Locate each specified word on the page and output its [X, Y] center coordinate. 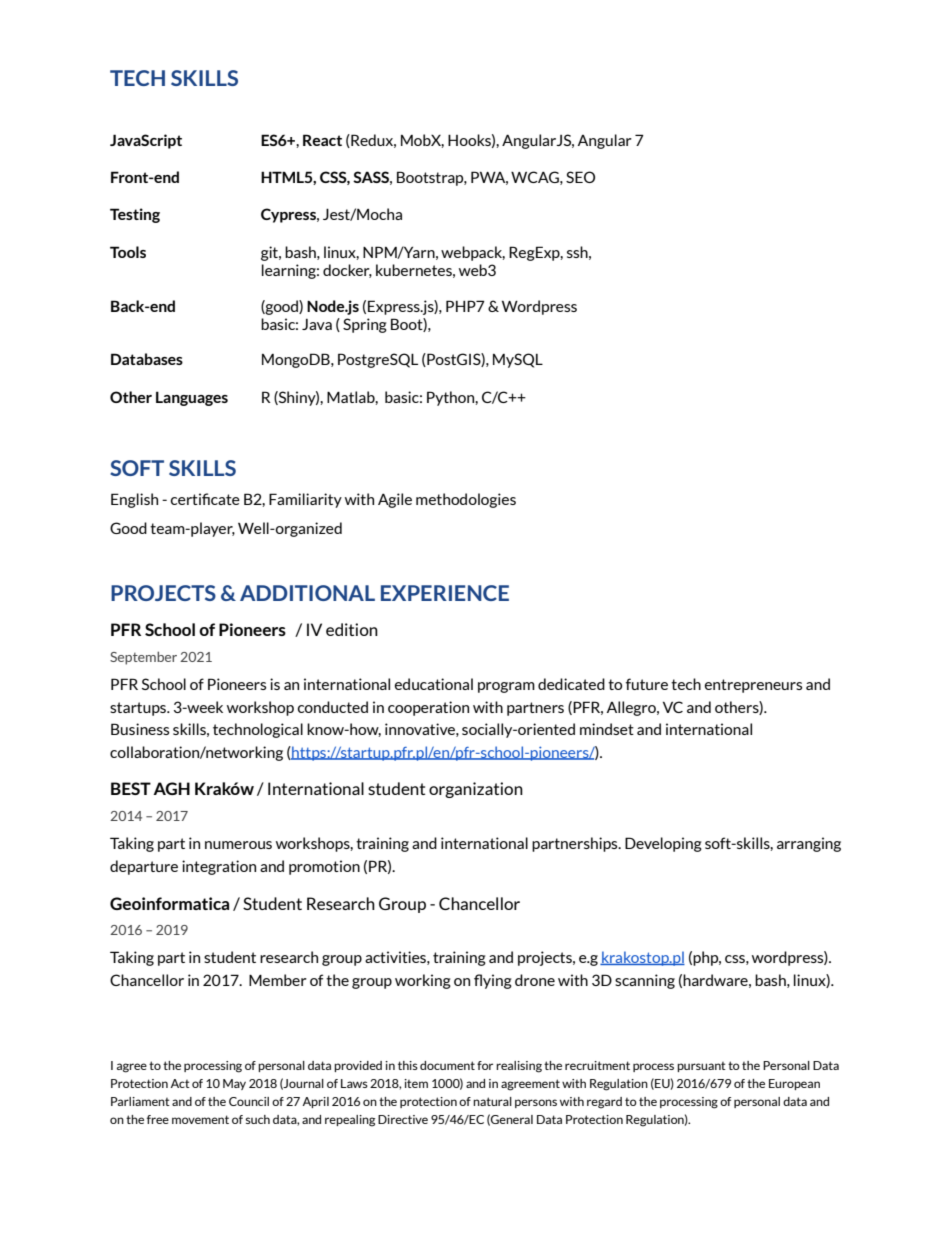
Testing [135, 215]
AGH [171, 788]
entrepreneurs [753, 686]
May [234, 1084]
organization [476, 790]
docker [347, 271]
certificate [205, 499]
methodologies [466, 500]
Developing [663, 844]
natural [492, 1101]
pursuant [701, 1067]
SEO [580, 177]
